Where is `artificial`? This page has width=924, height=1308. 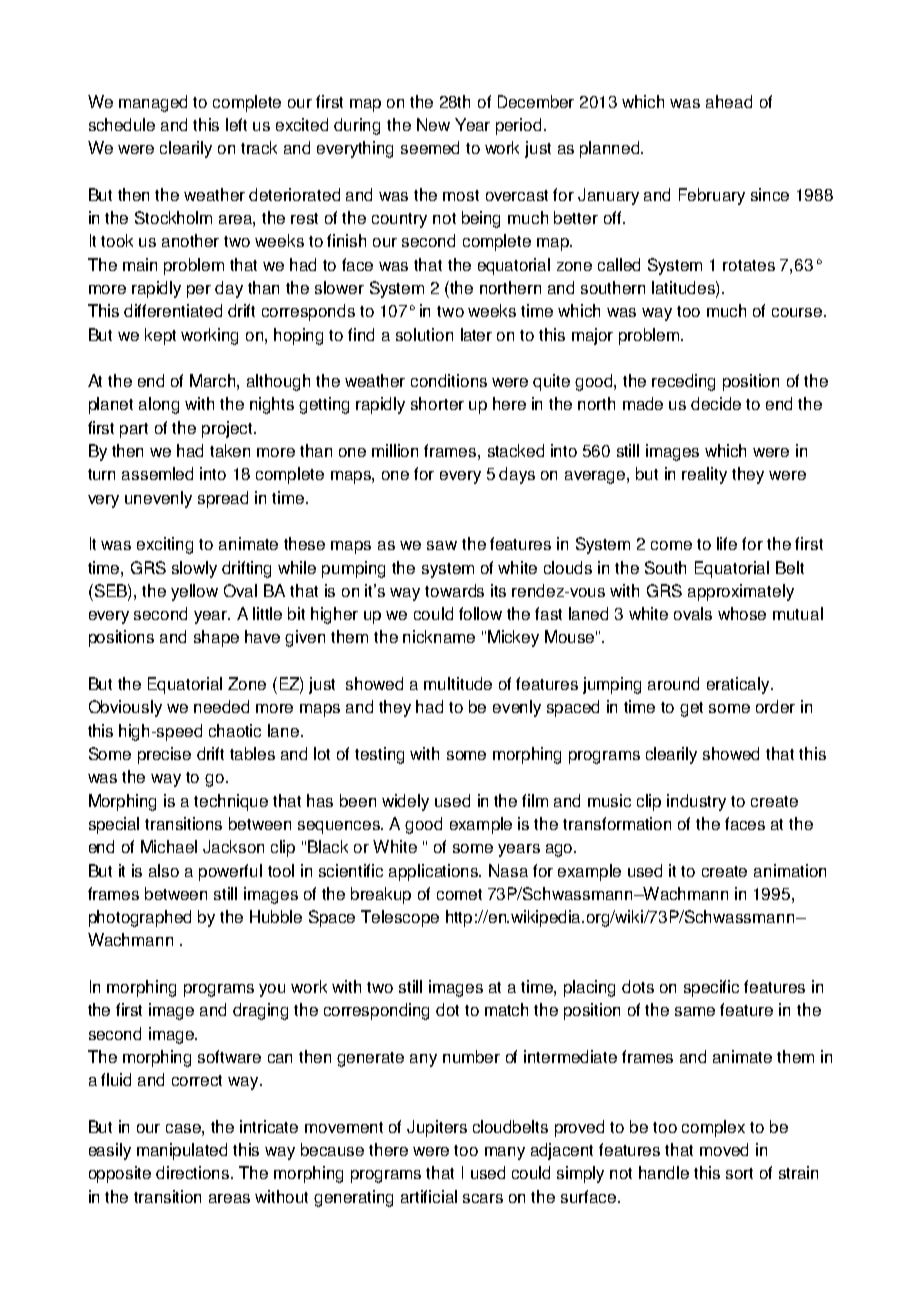
artificial is located at coordinates (429, 1196).
